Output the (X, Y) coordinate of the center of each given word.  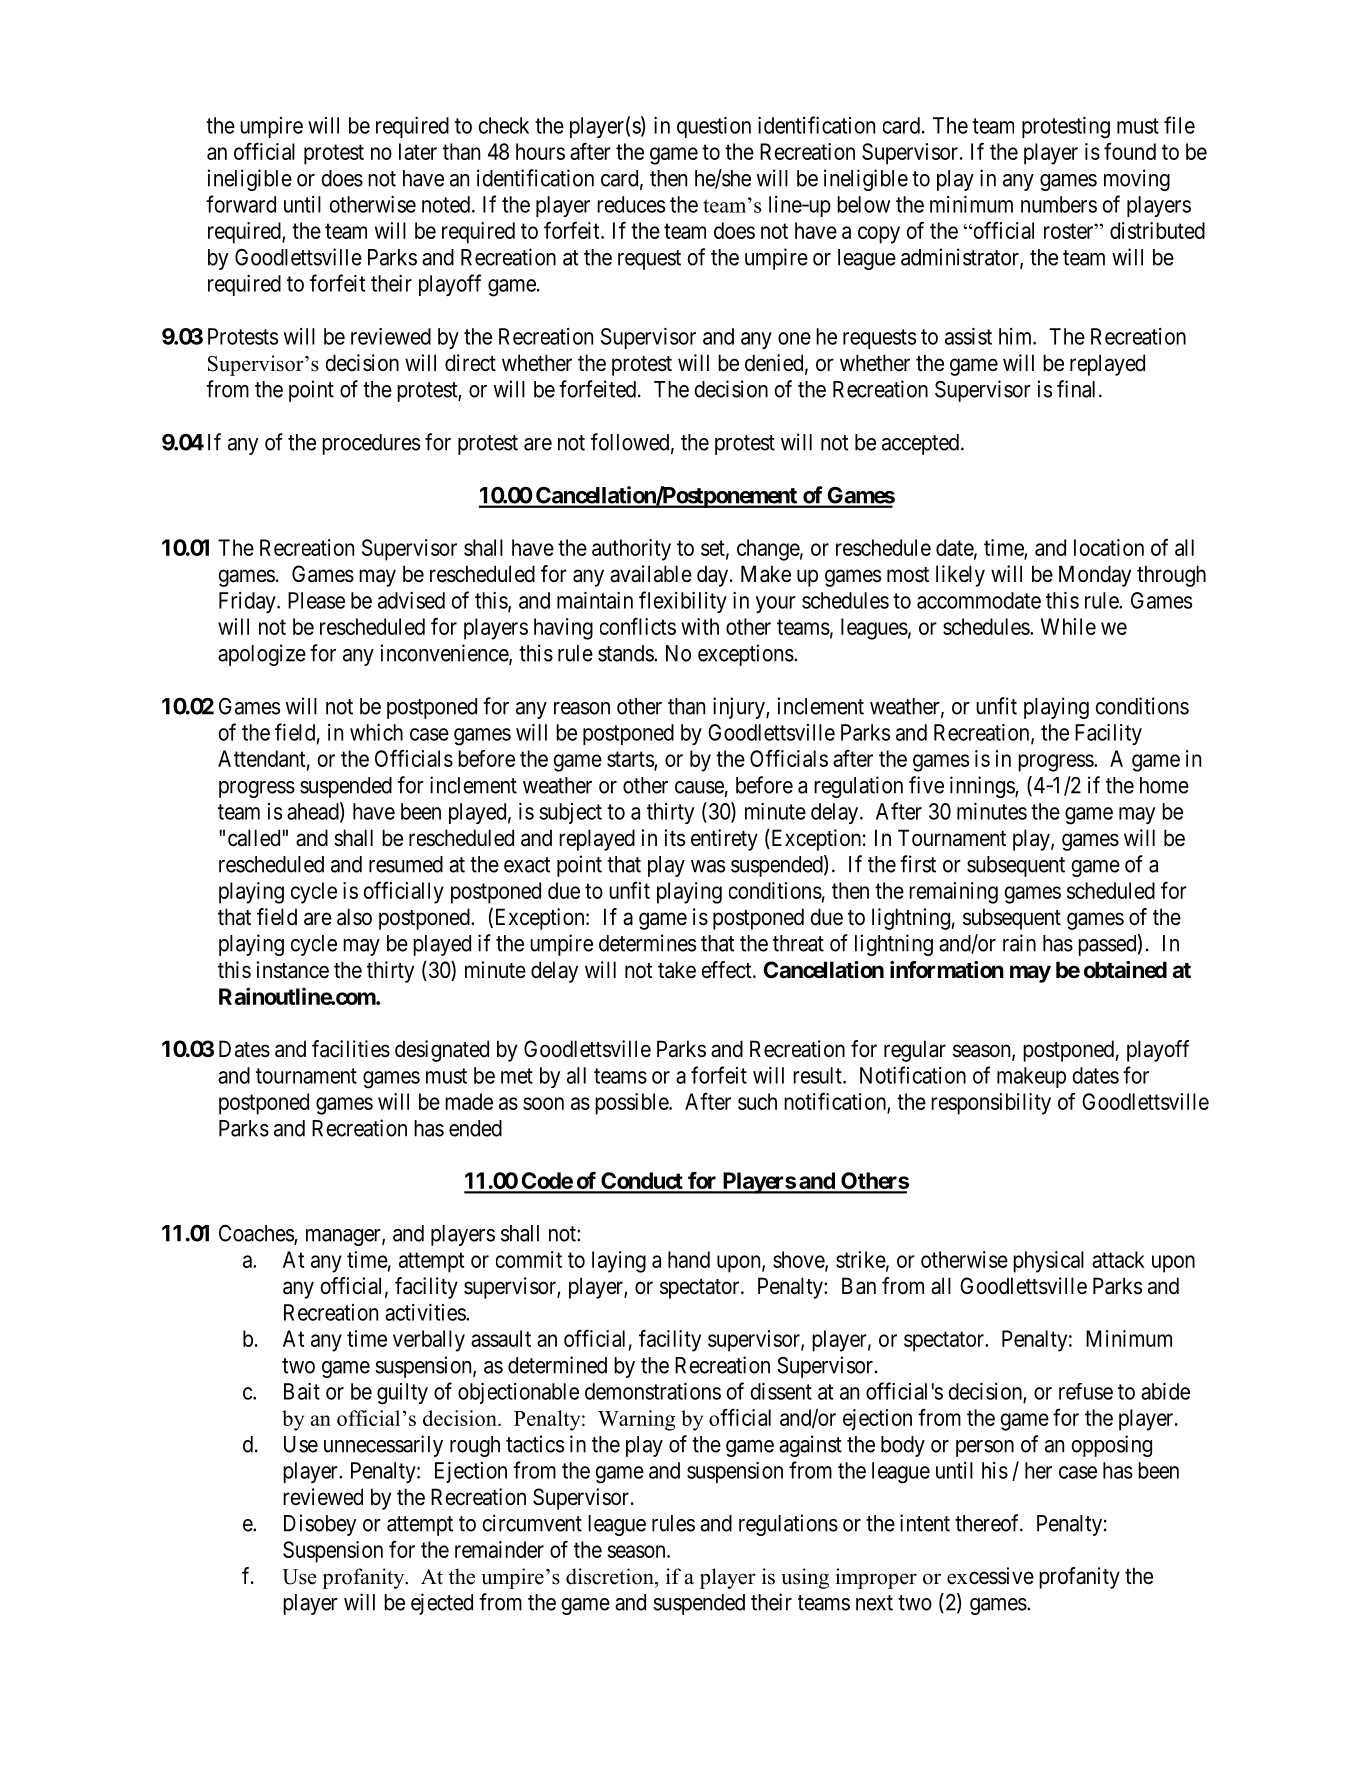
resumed (406, 864)
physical (1048, 1262)
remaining (953, 893)
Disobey (320, 1525)
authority (631, 550)
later (418, 151)
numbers (1059, 204)
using (805, 1578)
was (708, 866)
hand (689, 1259)
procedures (371, 444)
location (1109, 547)
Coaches (257, 1234)
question (714, 127)
